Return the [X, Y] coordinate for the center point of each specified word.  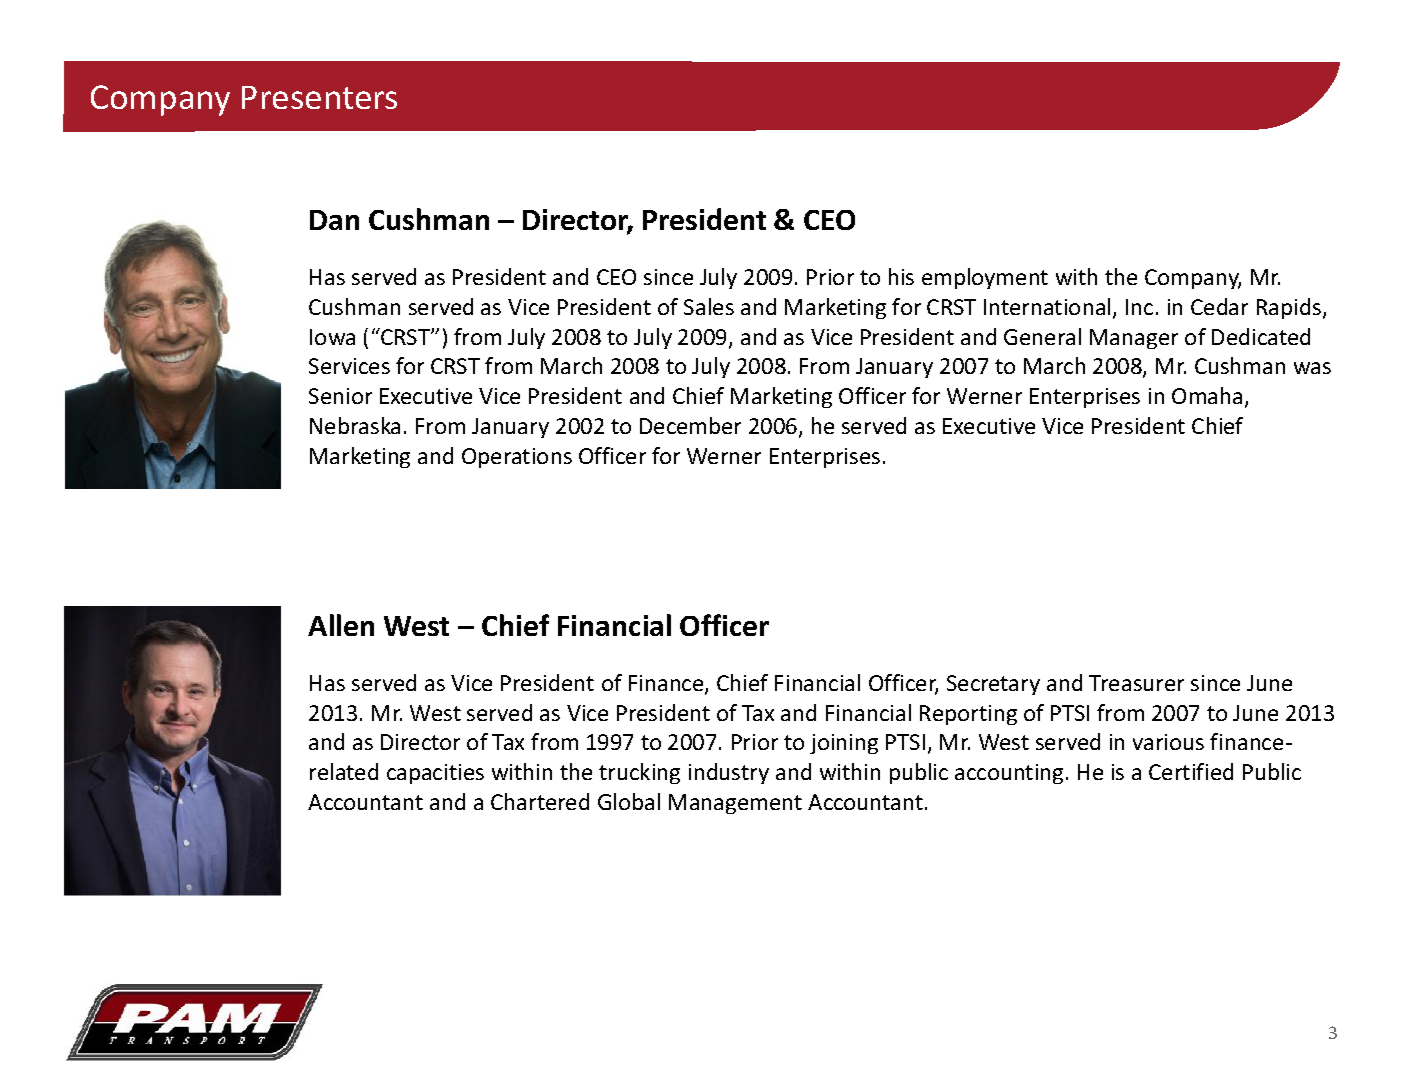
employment [985, 278]
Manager [1134, 339]
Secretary [993, 685]
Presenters [319, 97]
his [901, 276]
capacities [435, 774]
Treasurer [1136, 683]
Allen [341, 625]
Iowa [332, 337]
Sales [709, 306]
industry [729, 773]
